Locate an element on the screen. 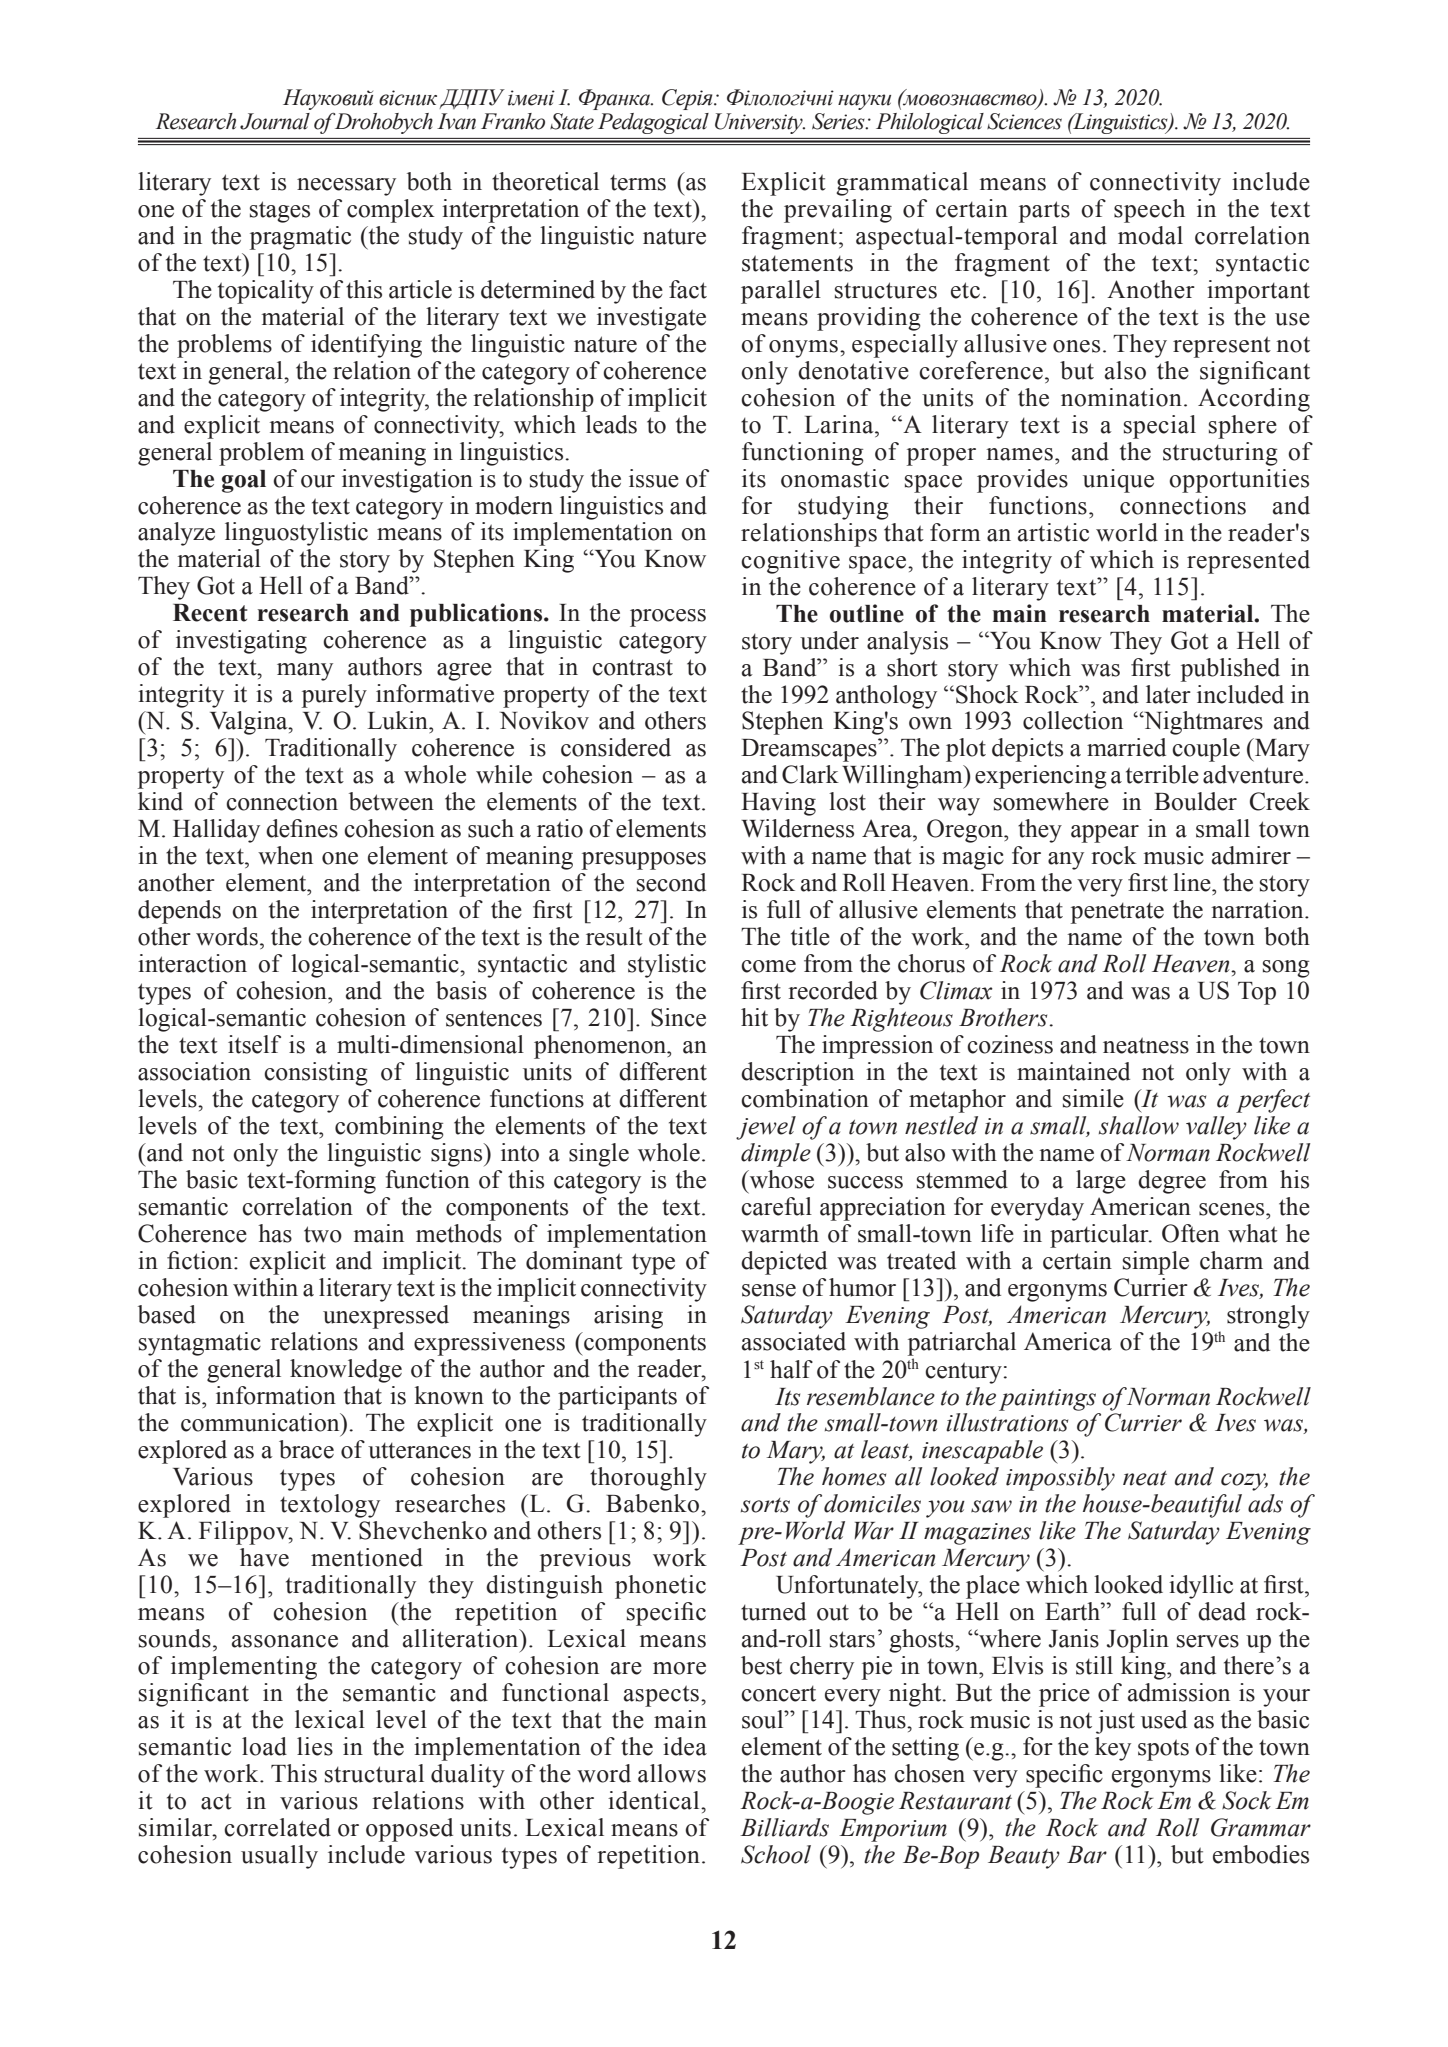 The image size is (1448, 2047). allows is located at coordinates (672, 1773).
